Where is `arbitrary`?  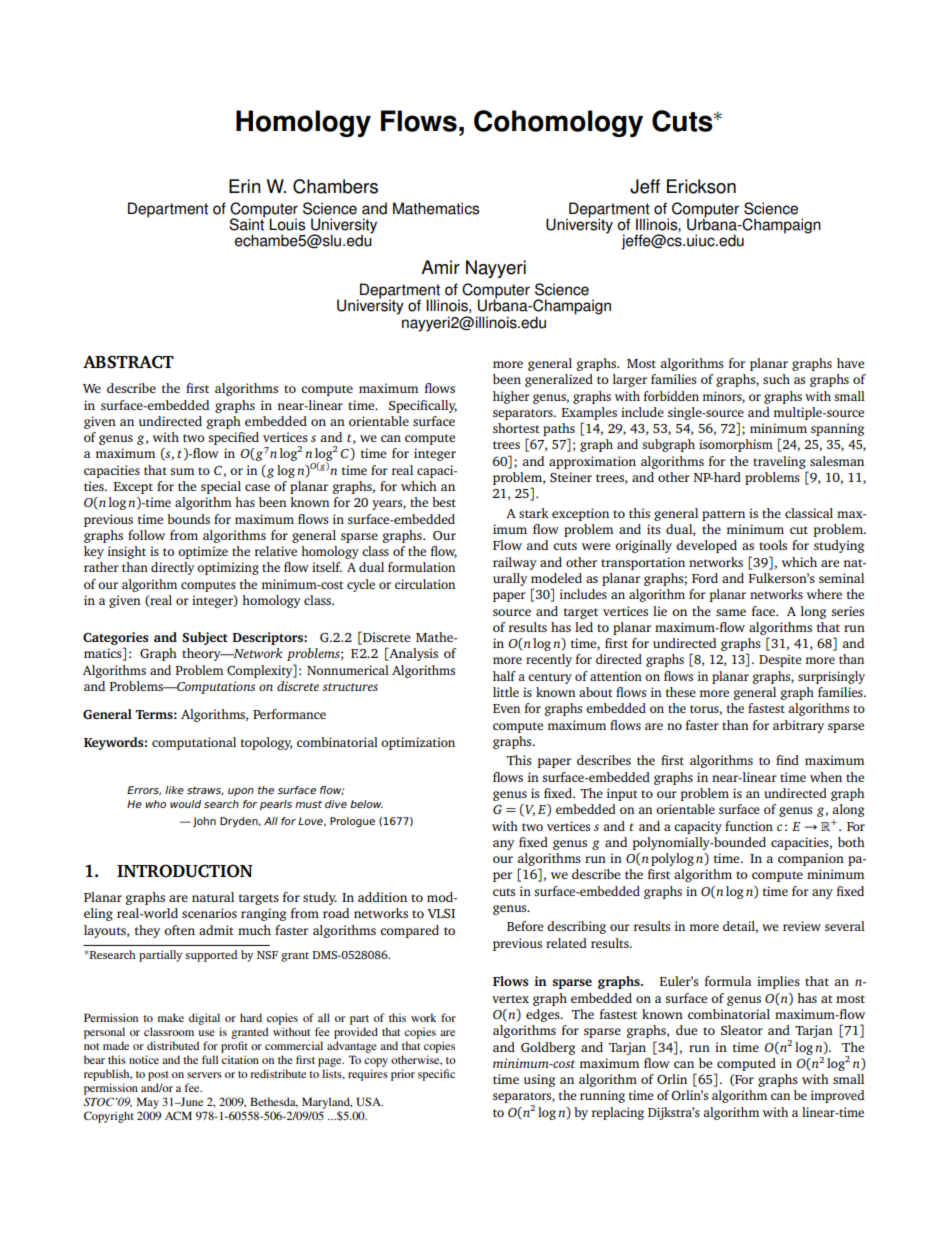 arbitrary is located at coordinates (798, 726).
